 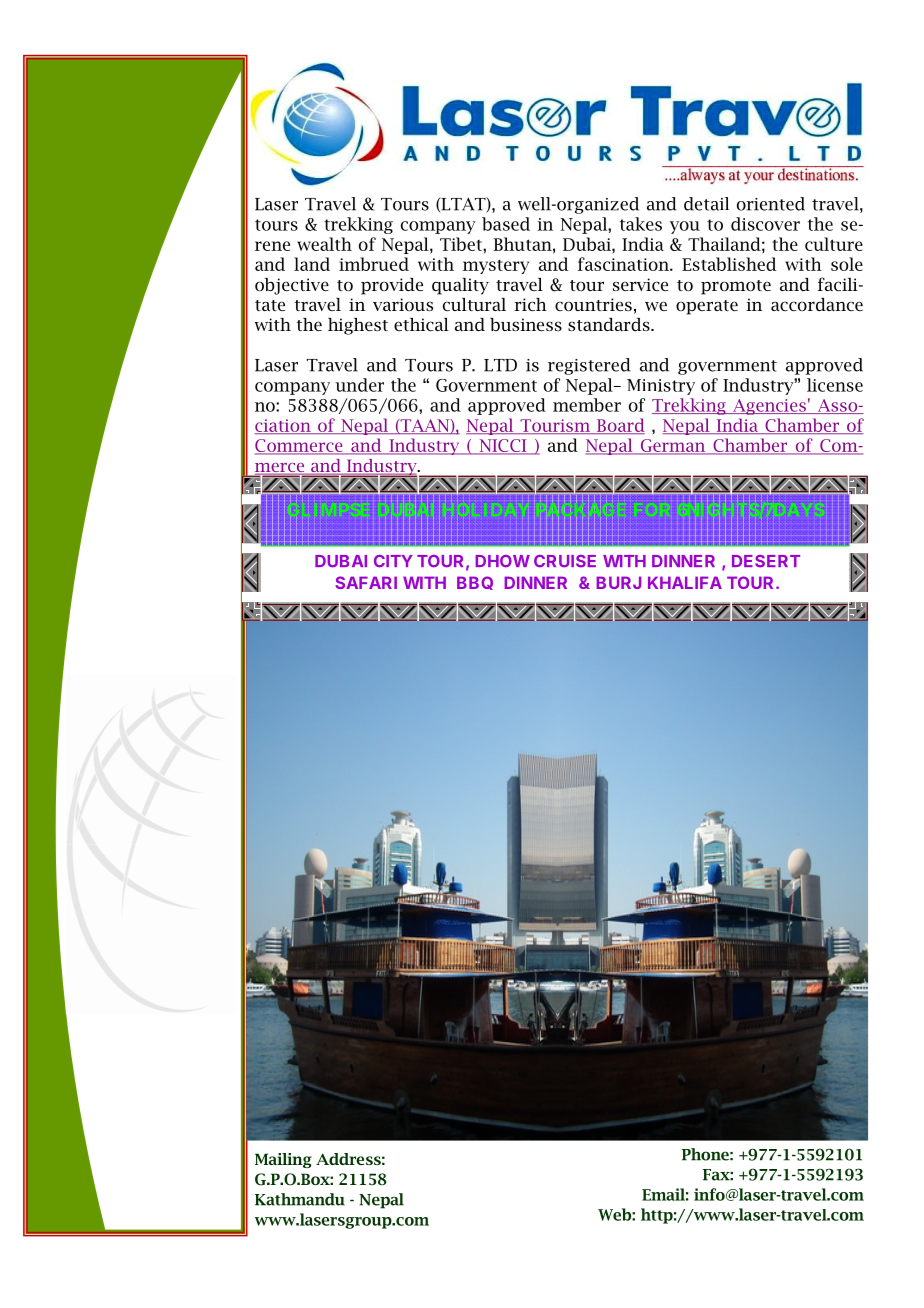 What do you see at coordinates (300, 1199) in the screenshot?
I see `Kathmandu` at bounding box center [300, 1199].
